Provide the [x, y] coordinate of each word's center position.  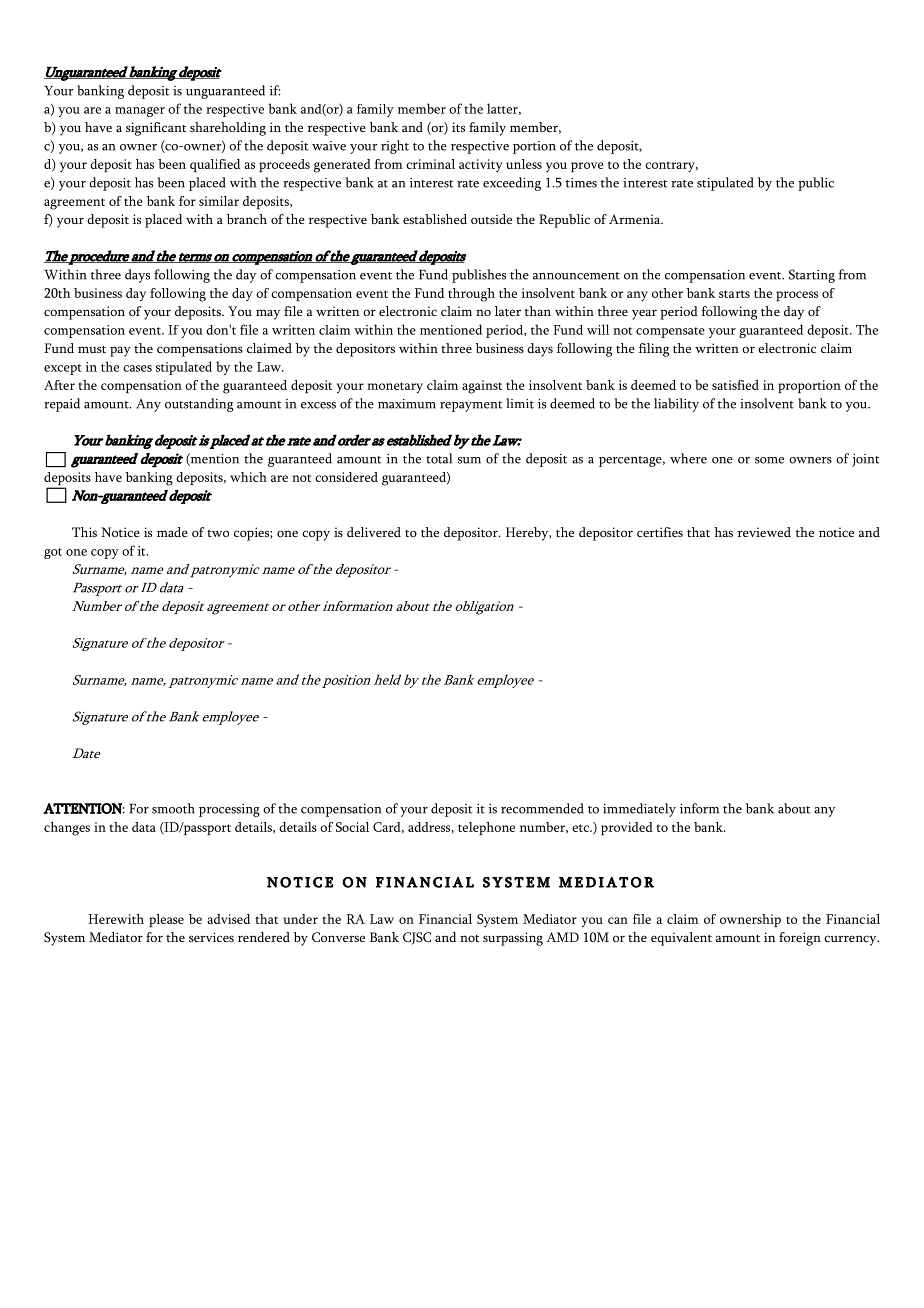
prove [587, 167]
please [166, 920]
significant [156, 129]
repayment [471, 406]
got [53, 553]
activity [481, 165]
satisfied [735, 385]
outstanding [199, 405]
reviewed [764, 532]
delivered [374, 532]
